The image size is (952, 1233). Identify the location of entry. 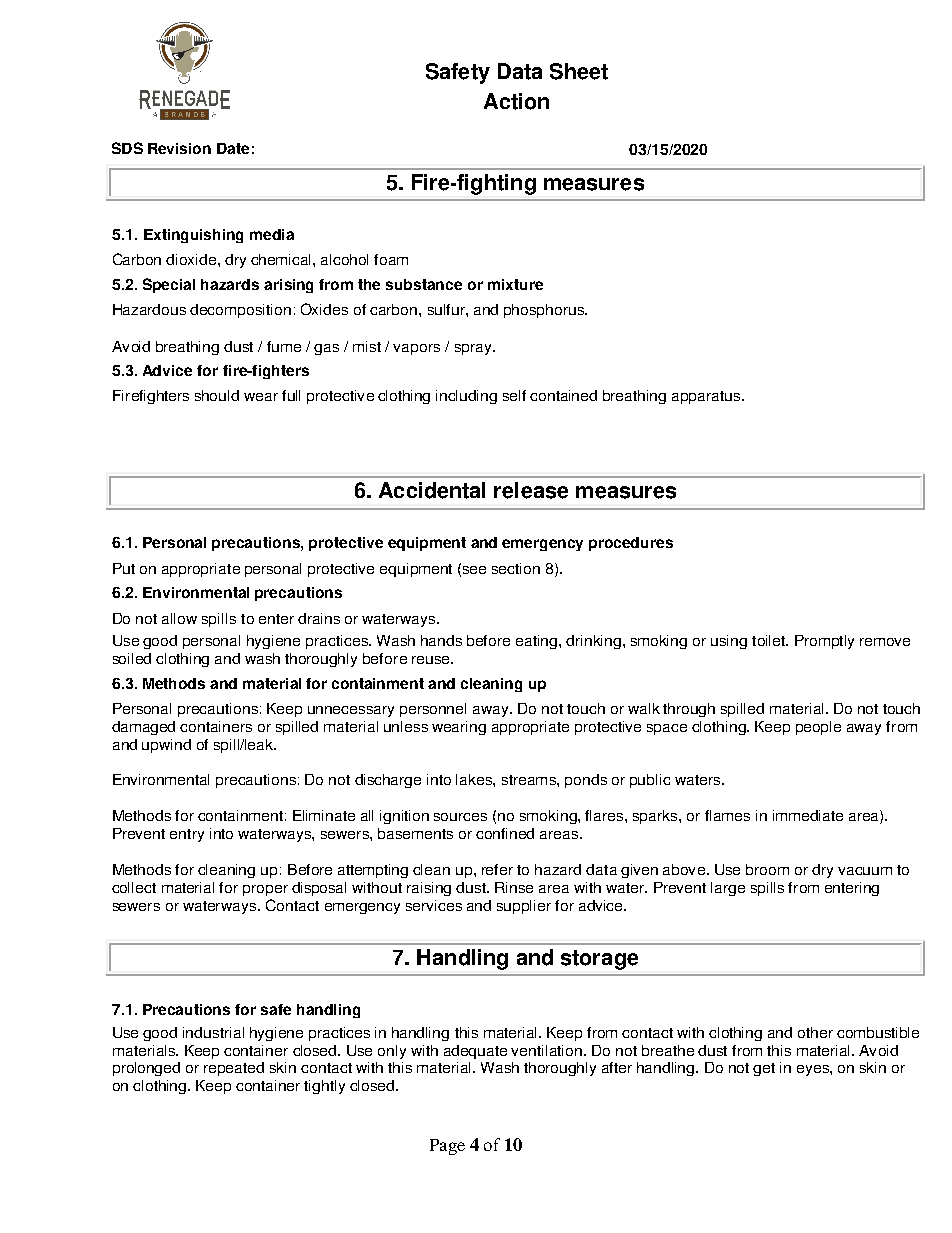
(187, 835).
